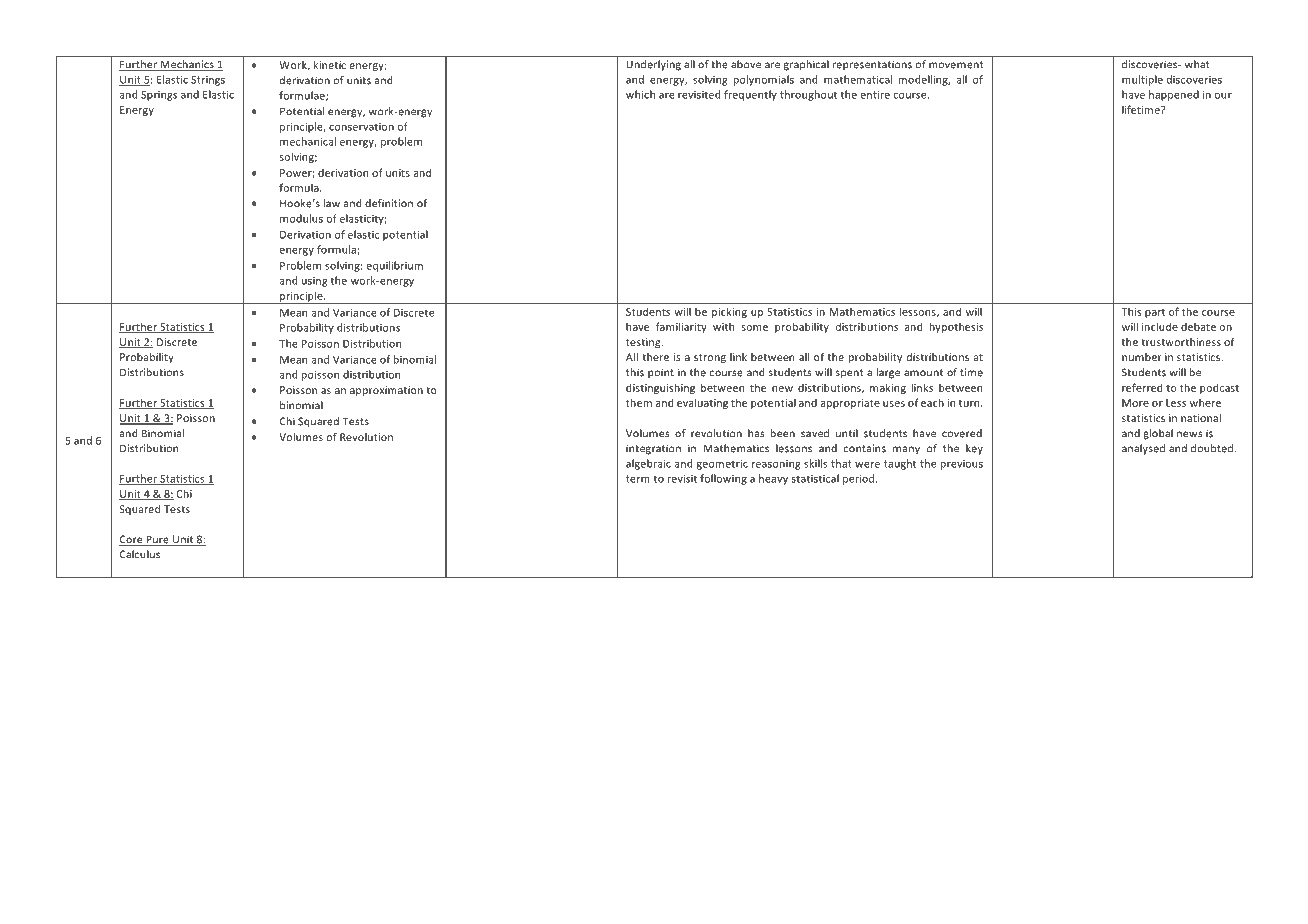 This page has height=924, width=1308. I want to click on approximation, so click(386, 391).
